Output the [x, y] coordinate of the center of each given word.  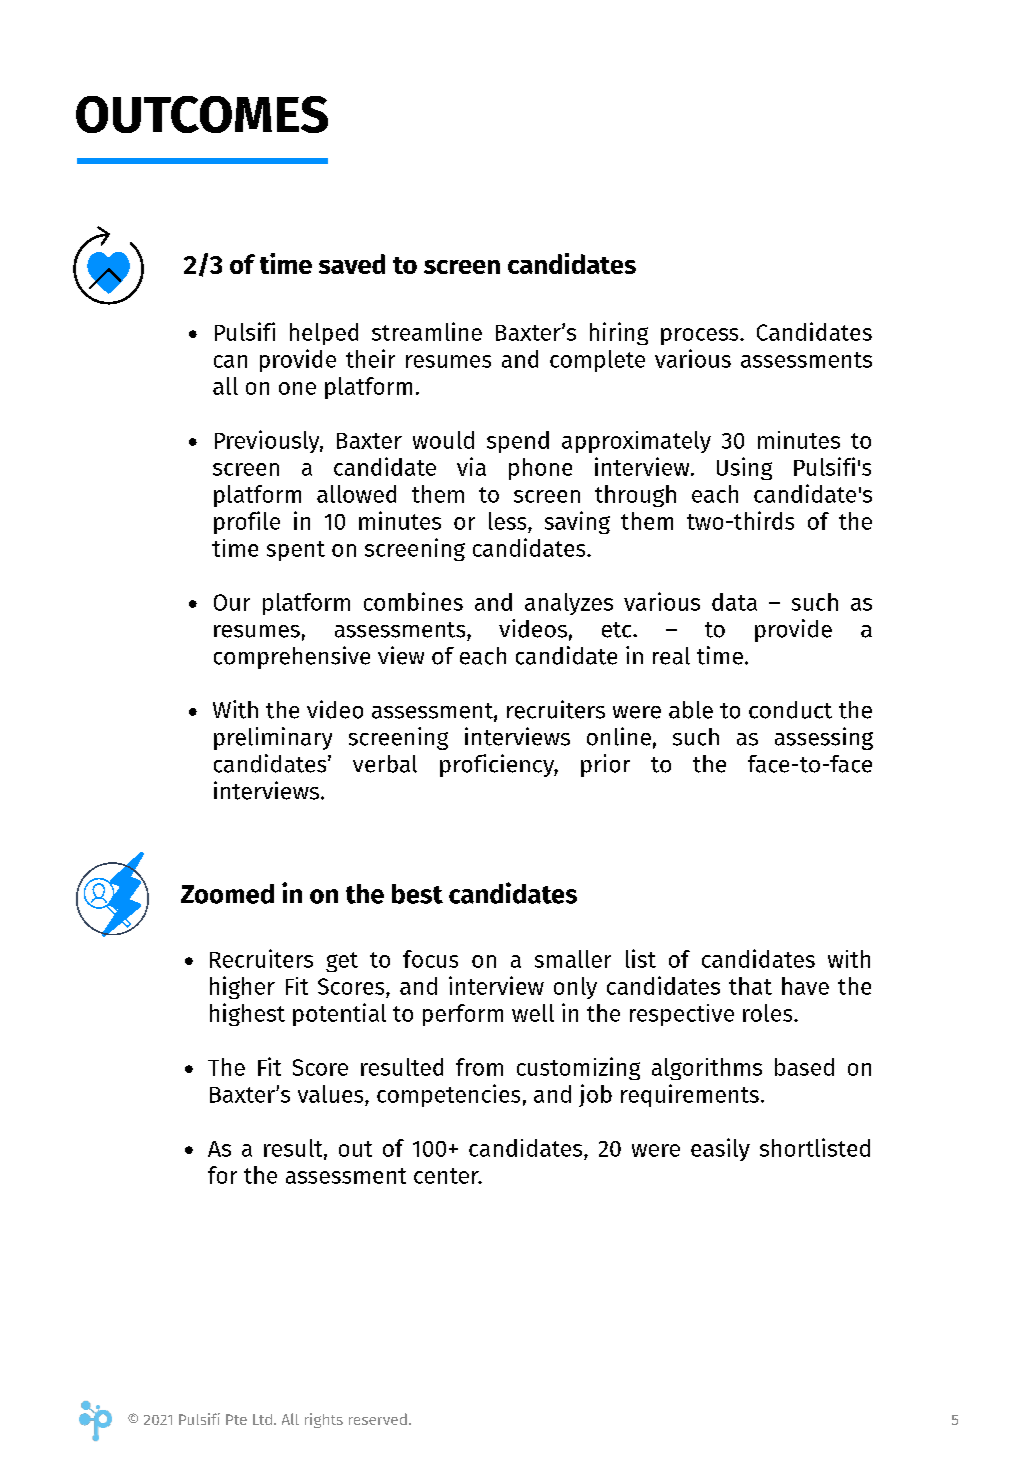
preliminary [273, 738]
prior [605, 765]
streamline [427, 331]
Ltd [262, 1419]
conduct [790, 710]
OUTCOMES [202, 114]
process [701, 336]
